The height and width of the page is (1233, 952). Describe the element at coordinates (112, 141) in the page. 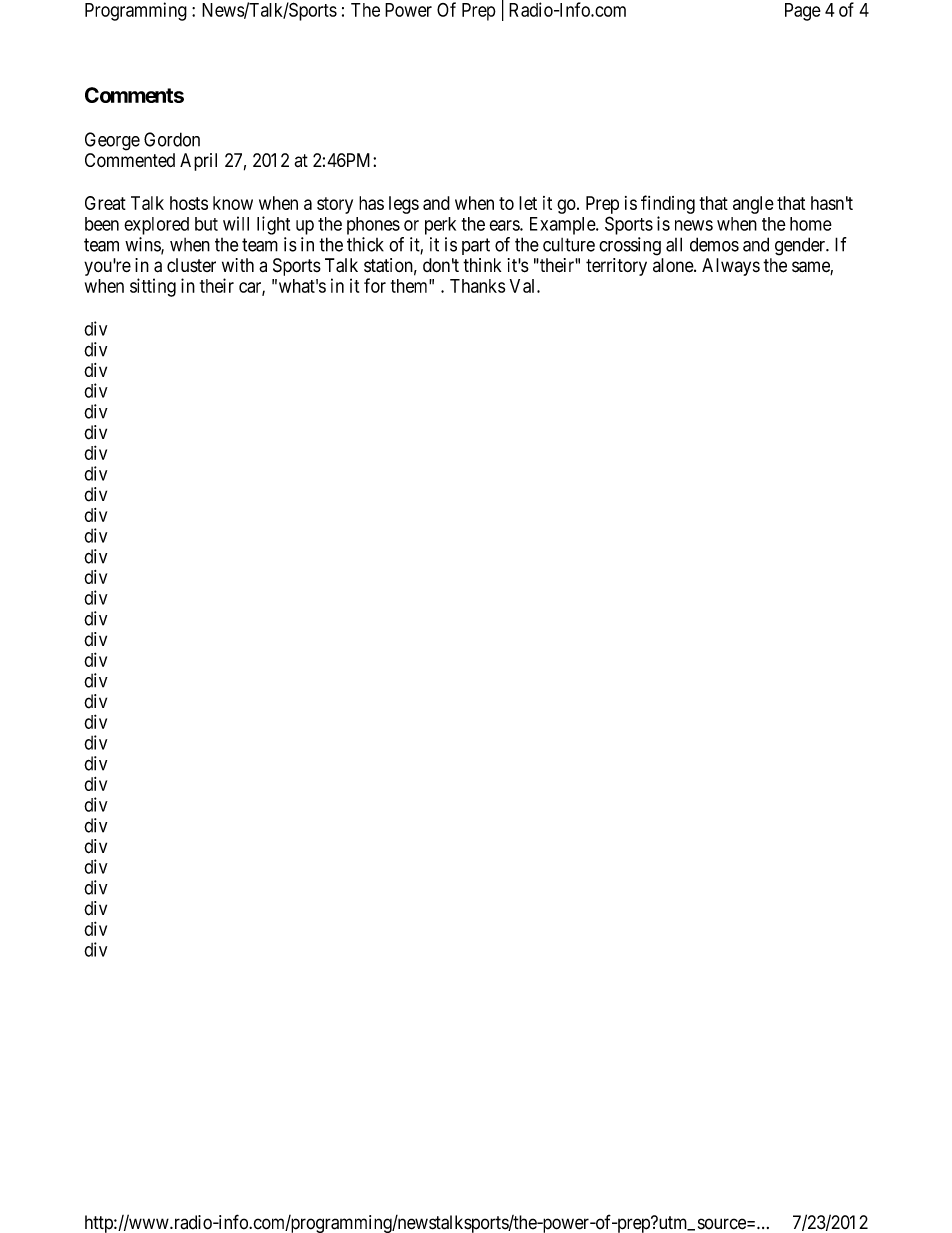

I see `George` at that location.
